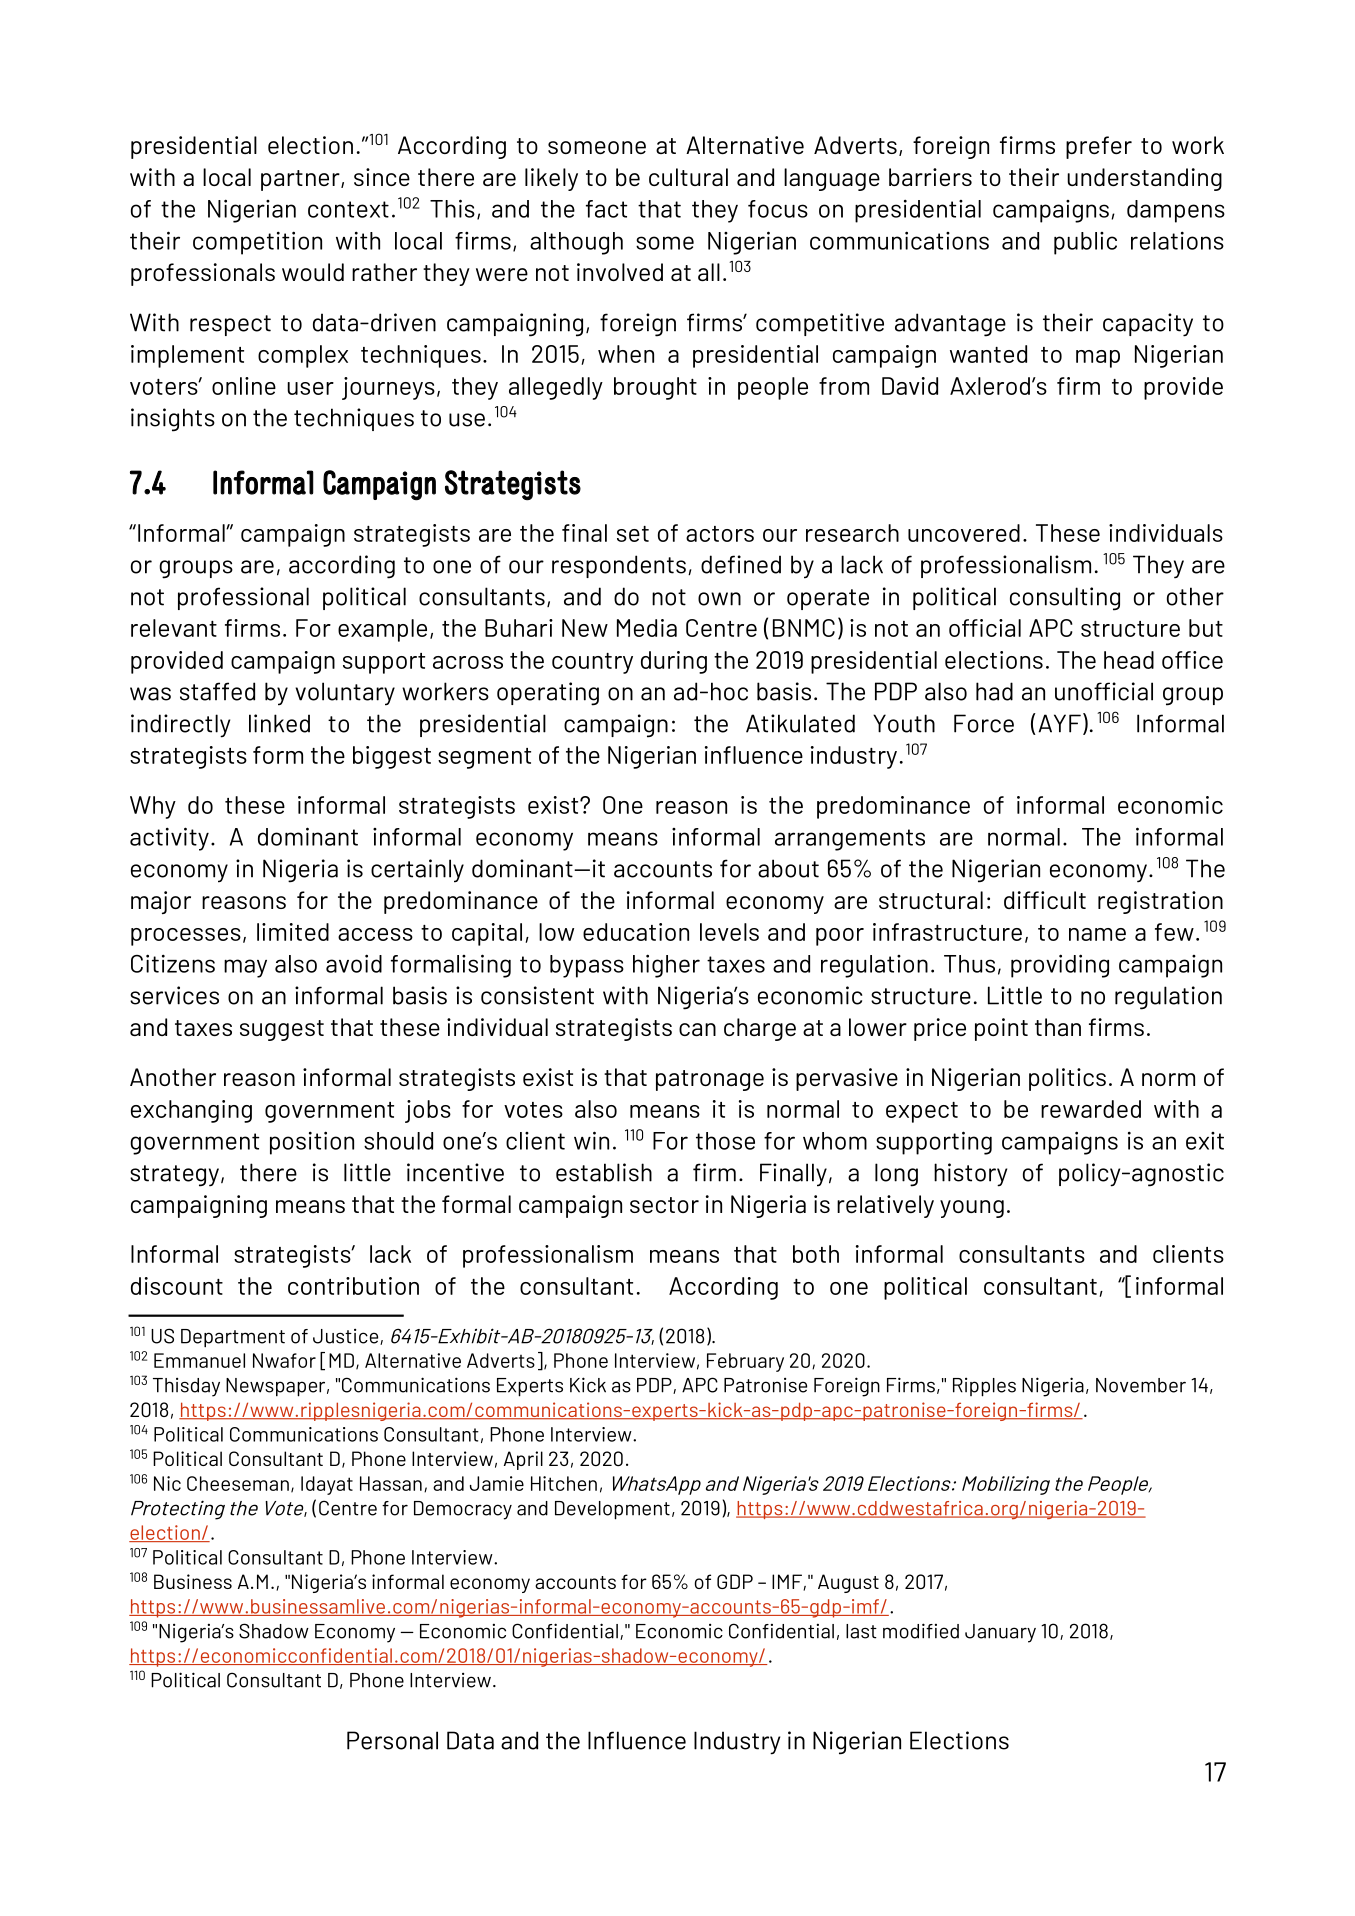  Describe the element at coordinates (301, 180) in the screenshot. I see `partner` at that location.
